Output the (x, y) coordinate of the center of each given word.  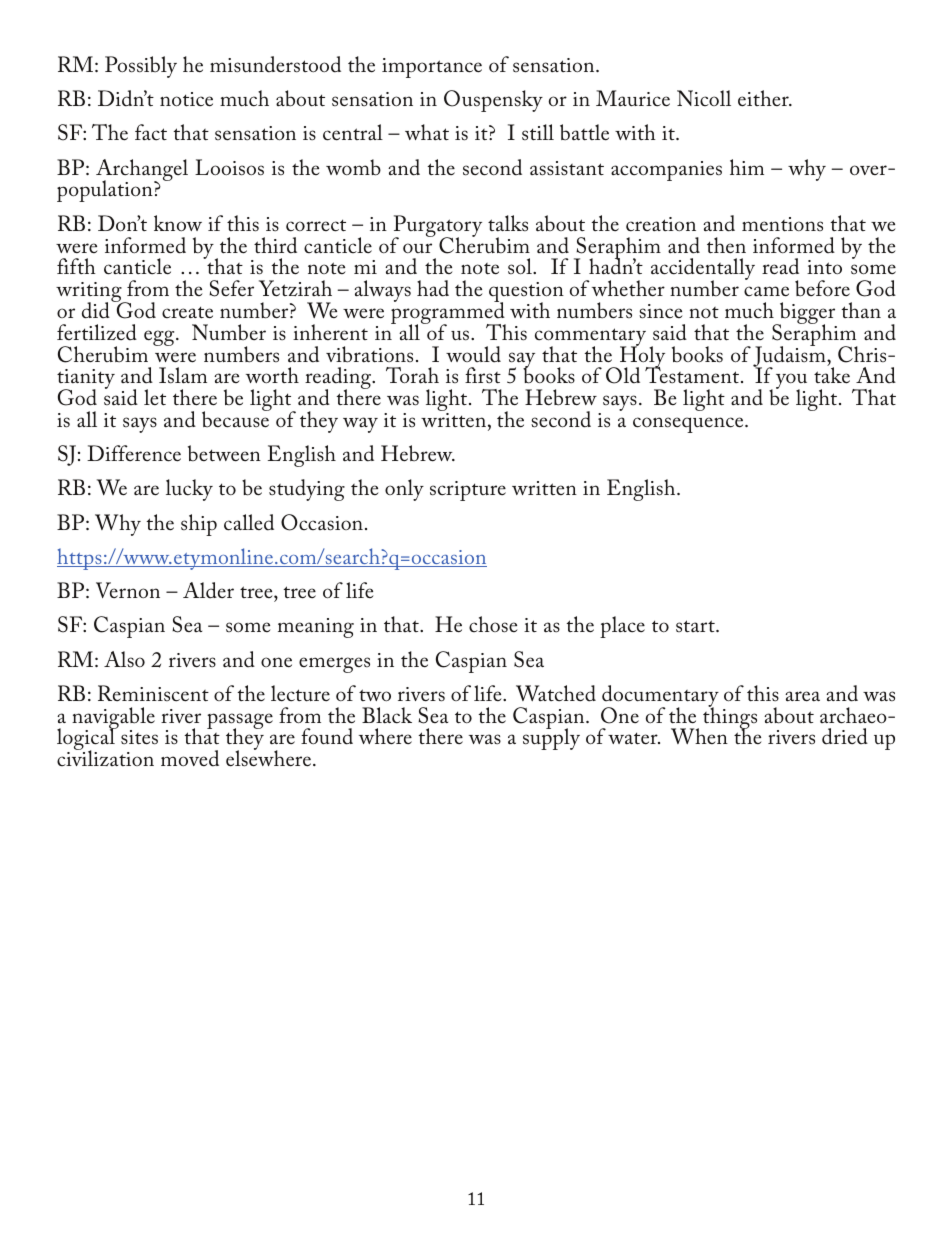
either (764, 98)
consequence (689, 425)
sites (139, 737)
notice (186, 99)
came (766, 291)
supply (551, 738)
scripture (468, 491)
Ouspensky (493, 101)
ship (199, 525)
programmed (448, 313)
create (187, 312)
